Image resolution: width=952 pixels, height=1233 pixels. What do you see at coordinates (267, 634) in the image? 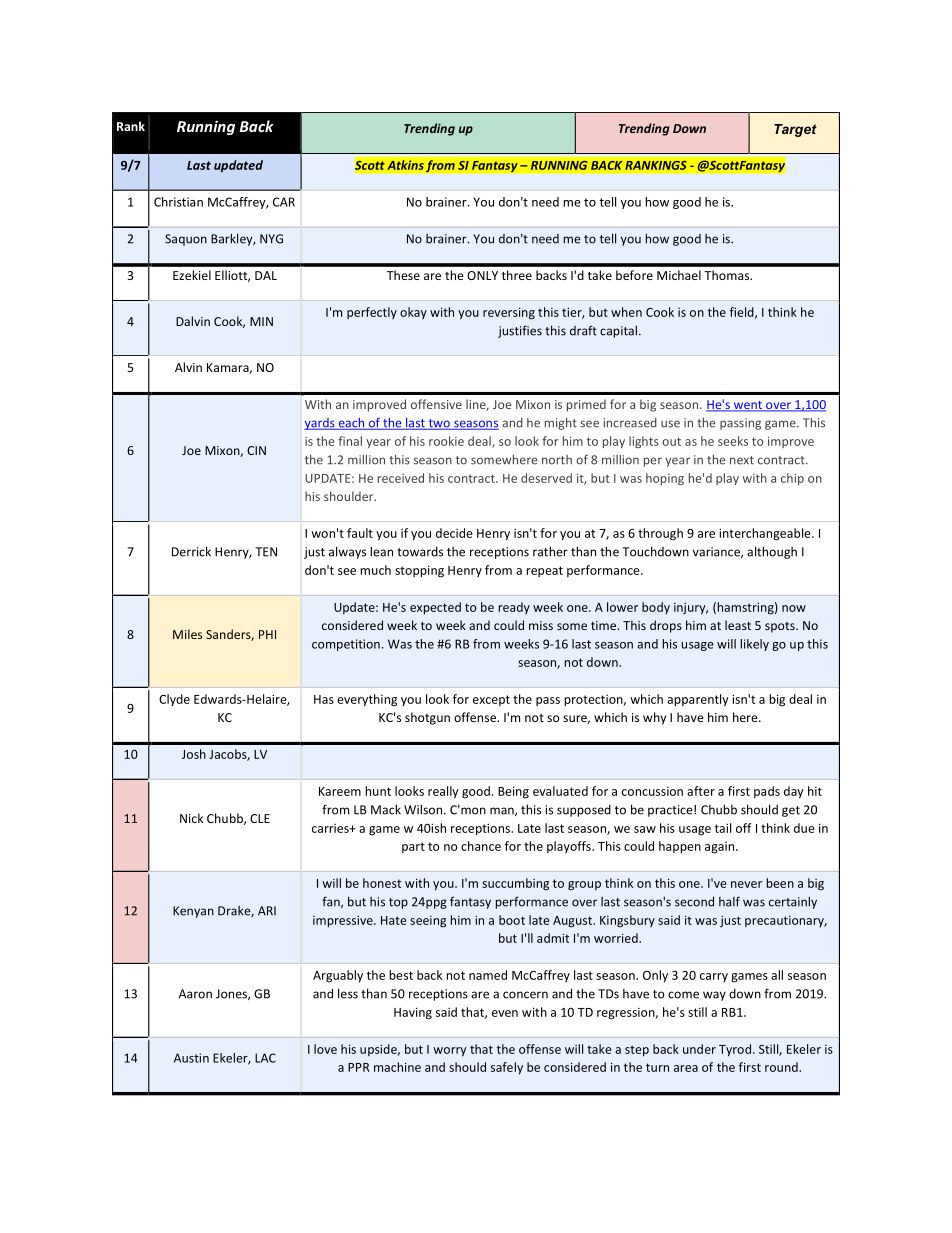
I see `PHI` at bounding box center [267, 634].
